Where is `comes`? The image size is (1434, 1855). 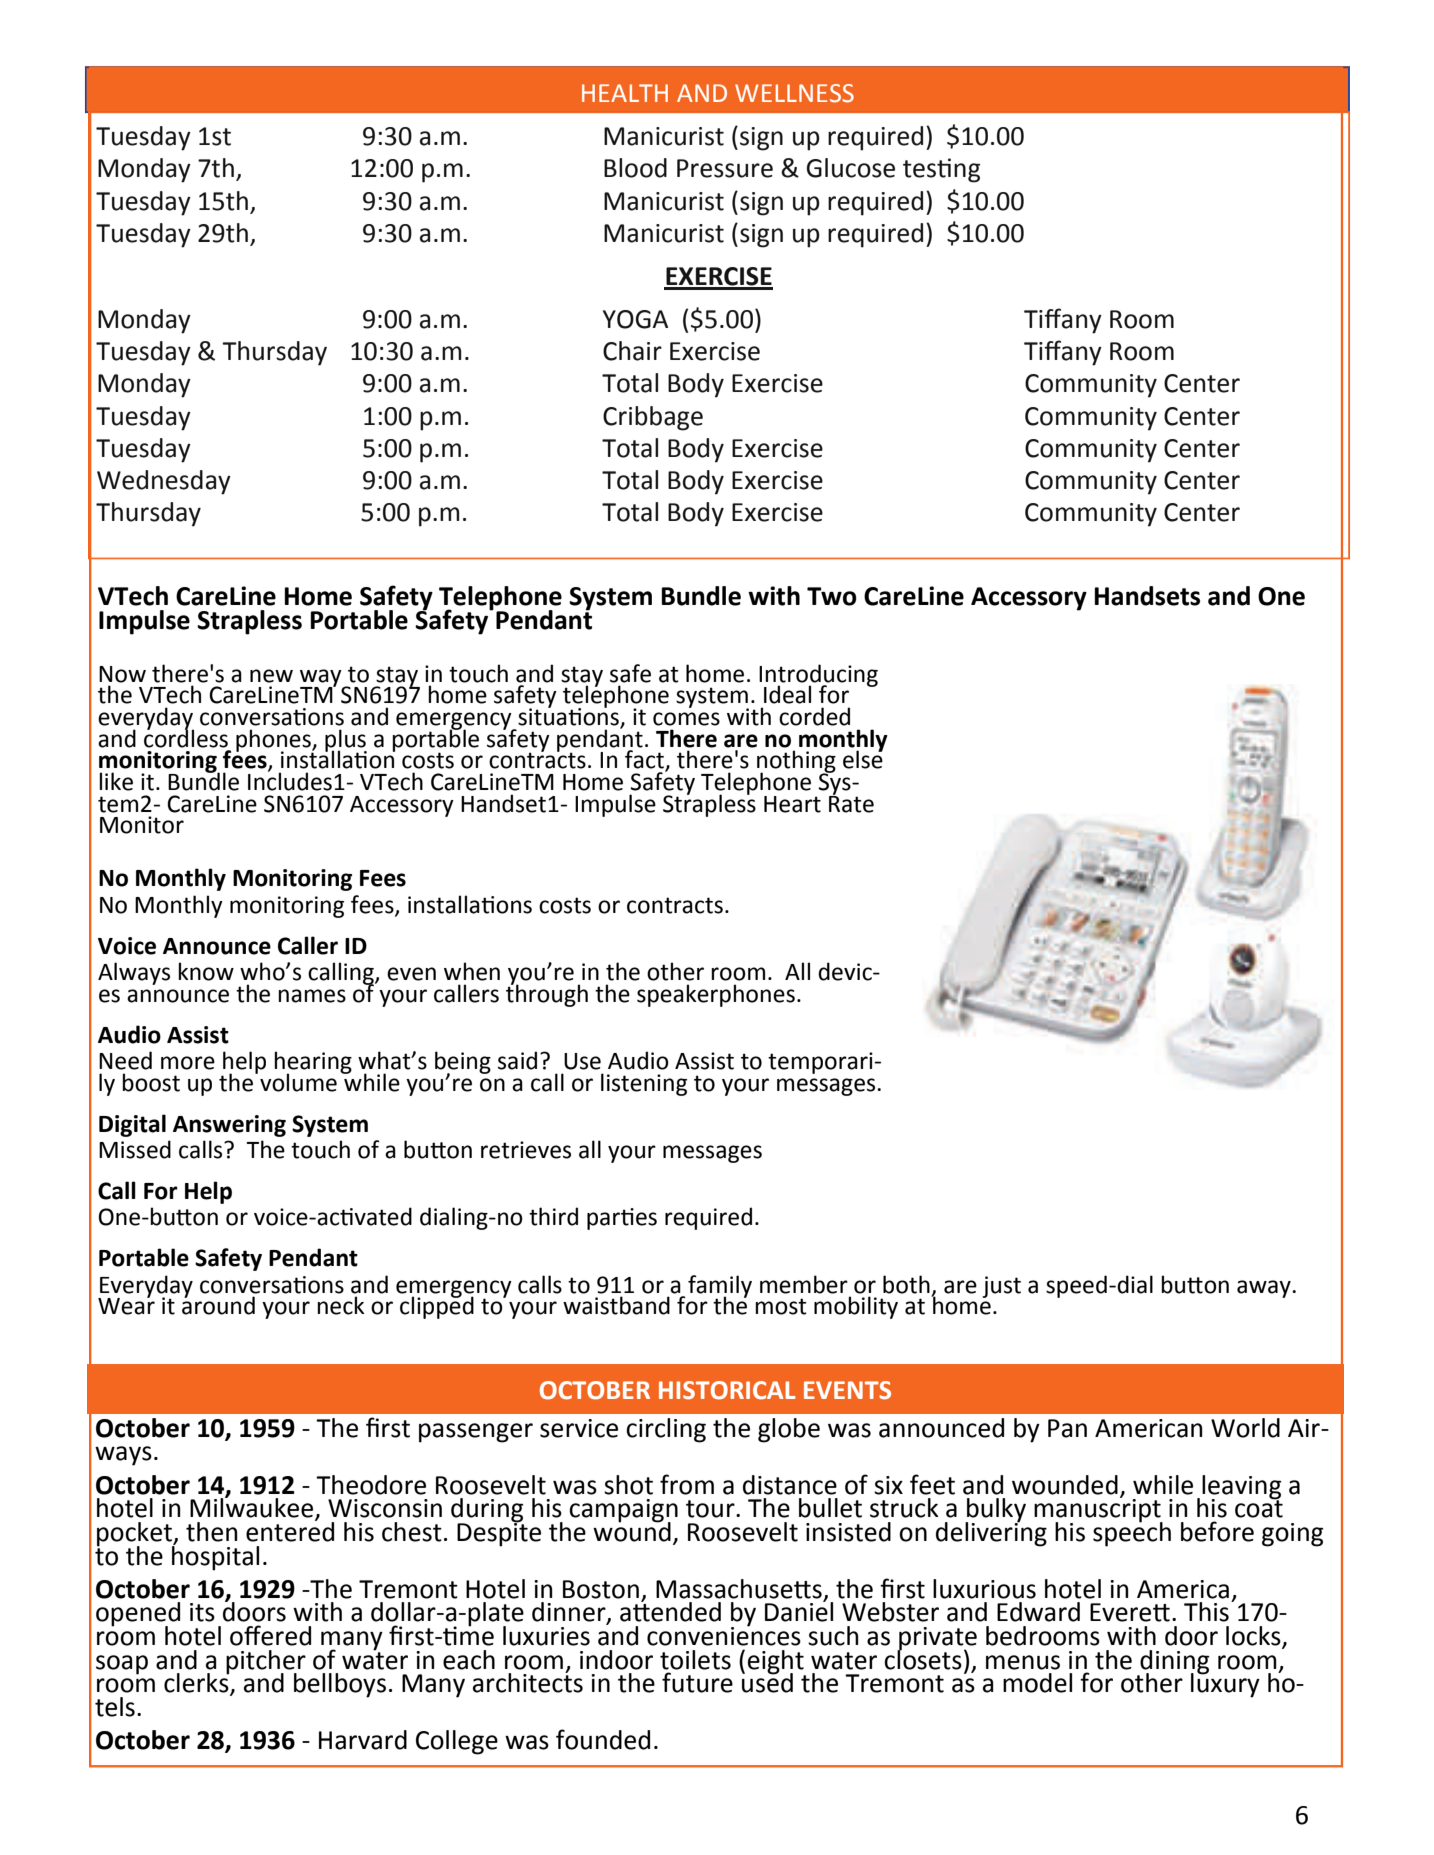 comes is located at coordinates (686, 719).
